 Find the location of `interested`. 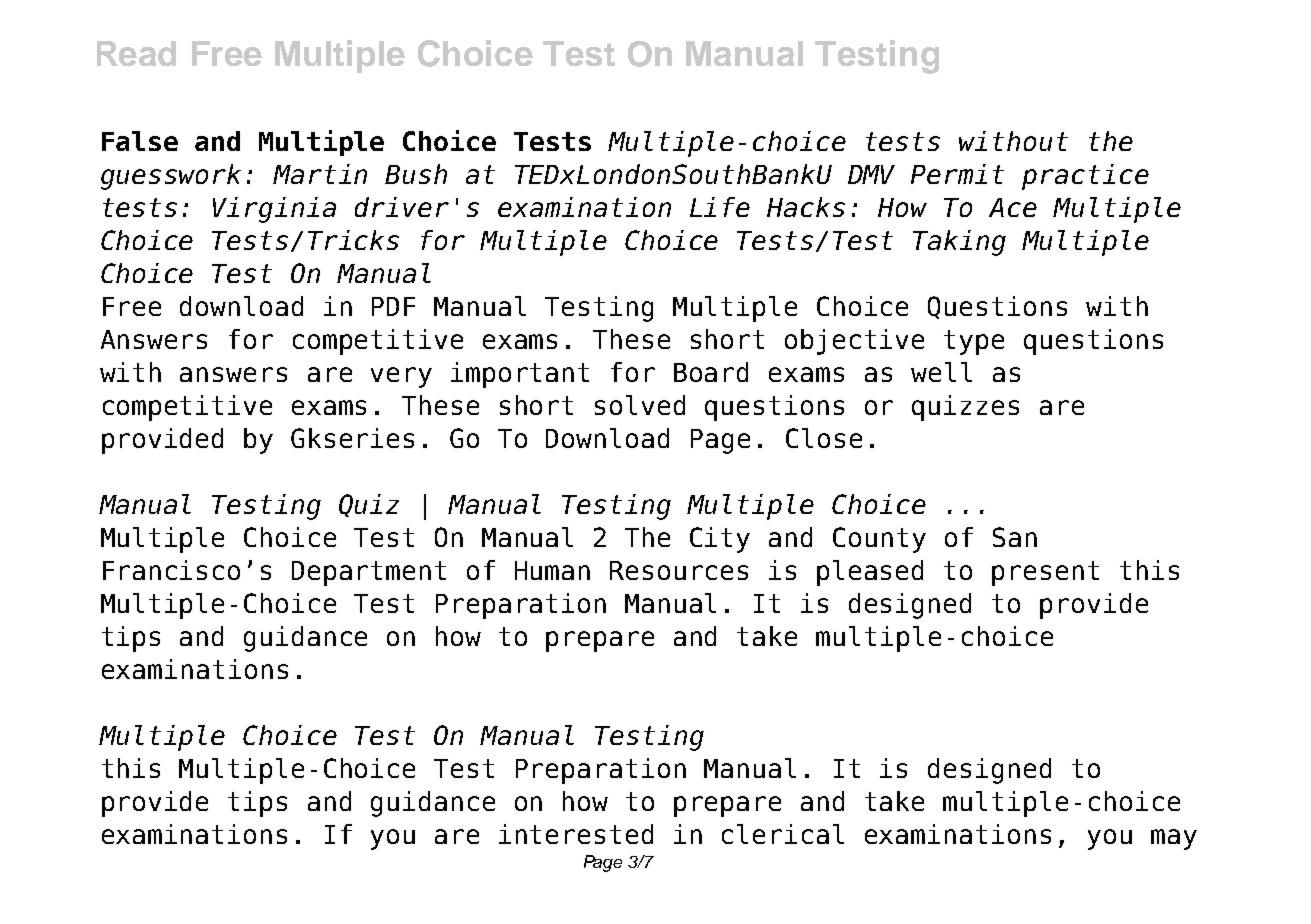

interested is located at coordinates (576, 834).
